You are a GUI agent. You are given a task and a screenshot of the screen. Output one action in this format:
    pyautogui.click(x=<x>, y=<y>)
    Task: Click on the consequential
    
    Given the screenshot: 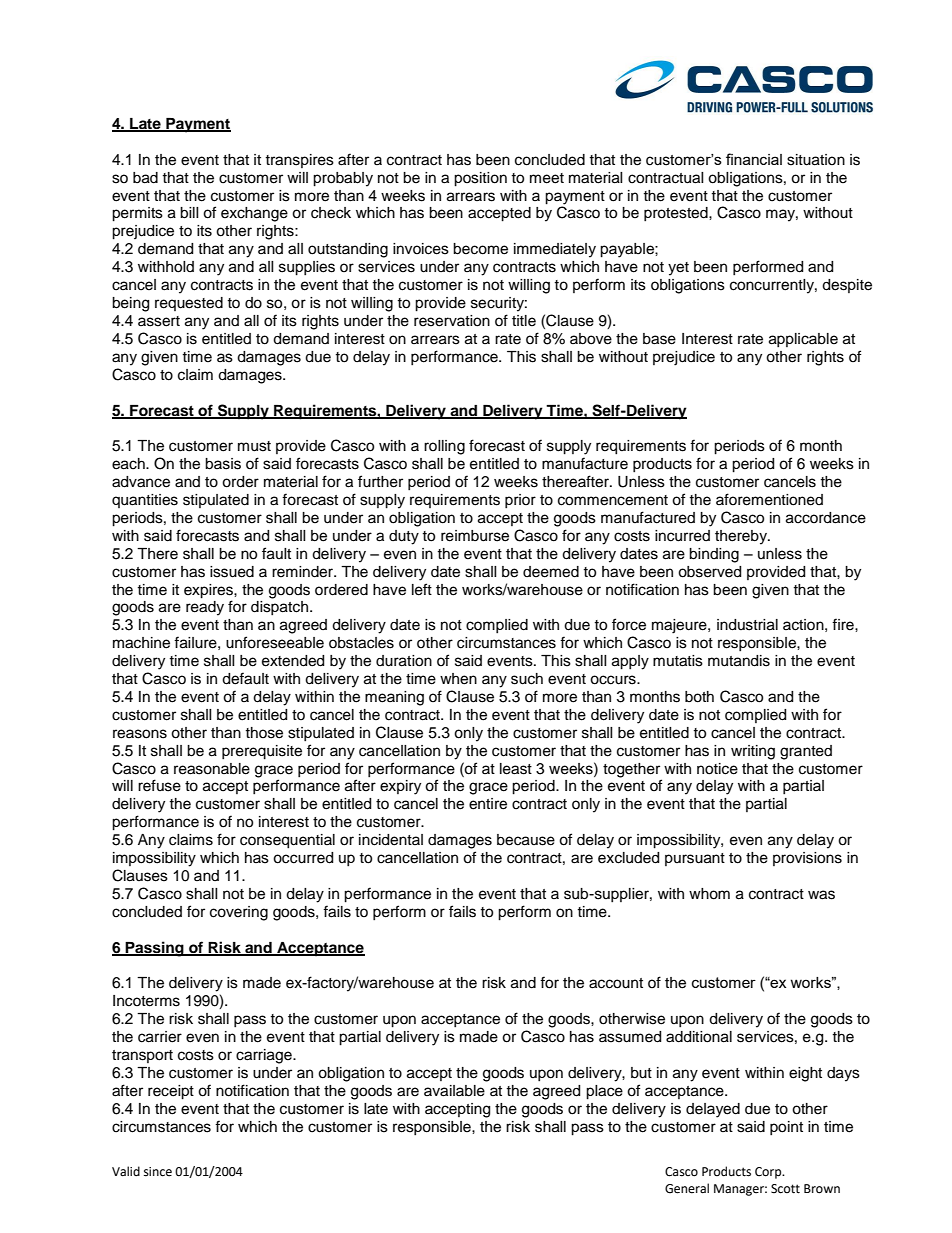 What is the action you would take?
    pyautogui.click(x=287, y=841)
